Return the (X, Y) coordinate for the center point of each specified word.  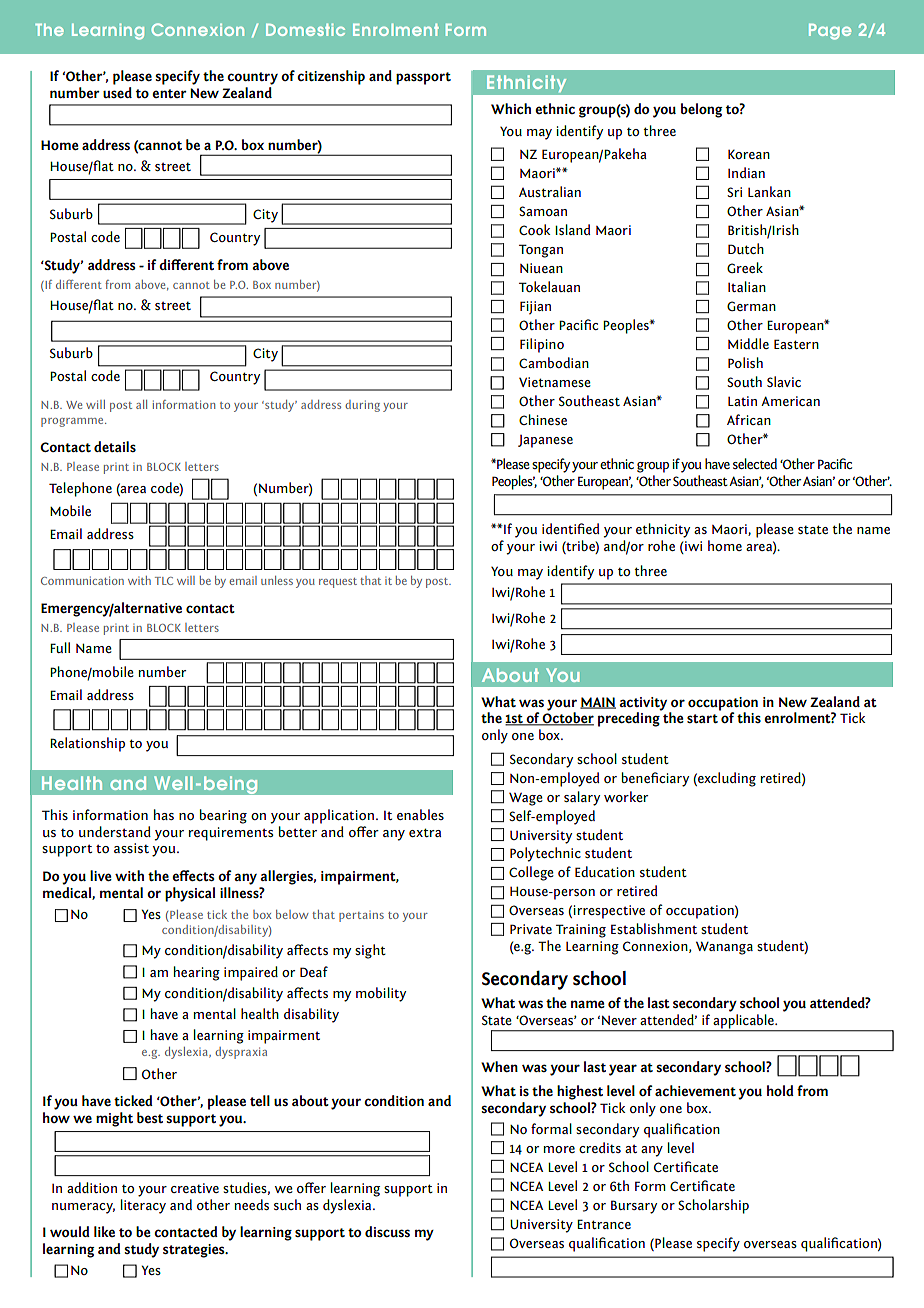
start (702, 718)
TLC (164, 581)
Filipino (542, 345)
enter (169, 93)
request (338, 583)
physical (190, 894)
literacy (143, 1206)
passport (423, 78)
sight (370, 951)
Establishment (654, 928)
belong (701, 110)
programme (73, 422)
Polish (745, 362)
